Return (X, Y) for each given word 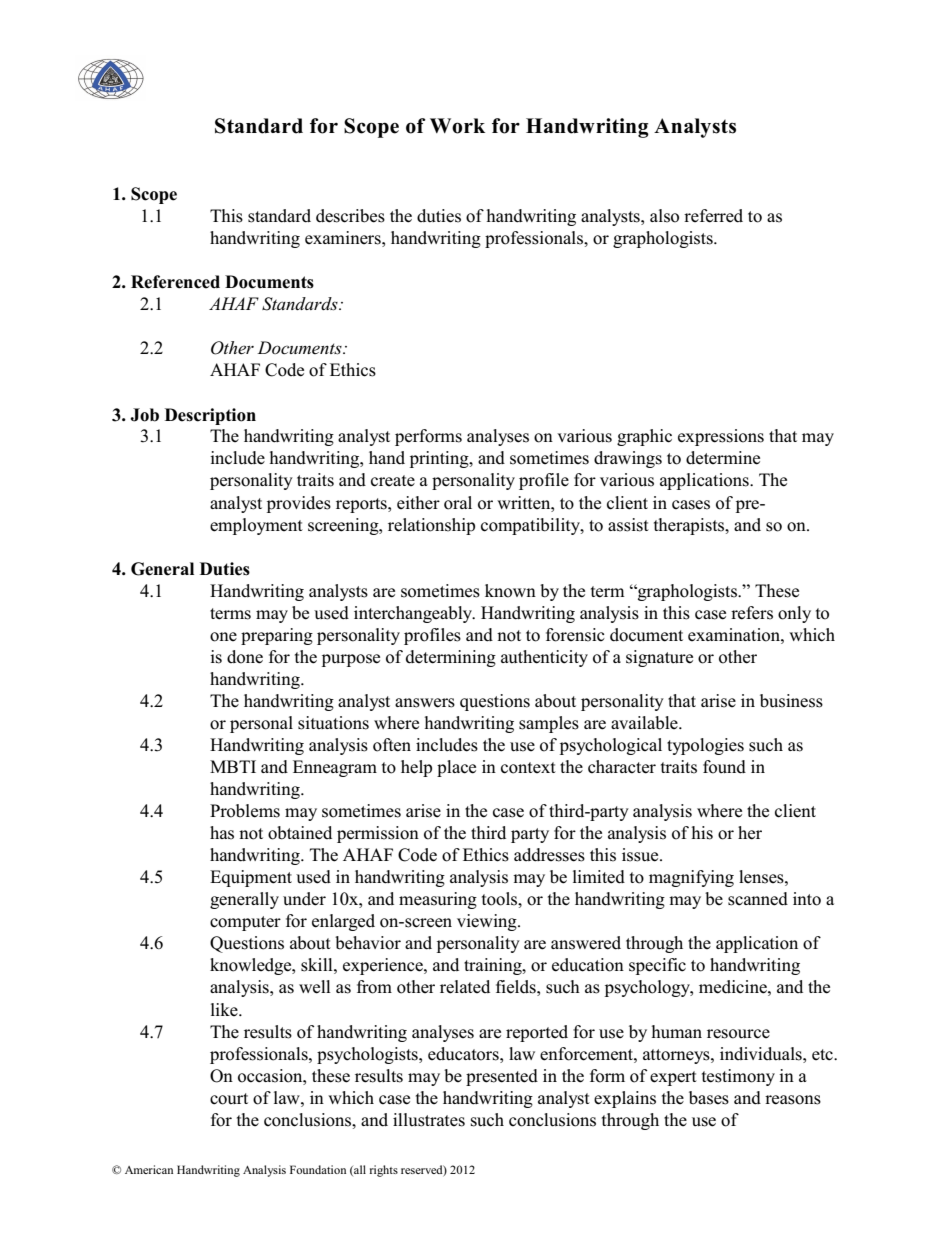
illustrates (429, 1120)
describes (350, 216)
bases (709, 1098)
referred (713, 216)
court (229, 1099)
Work (457, 126)
